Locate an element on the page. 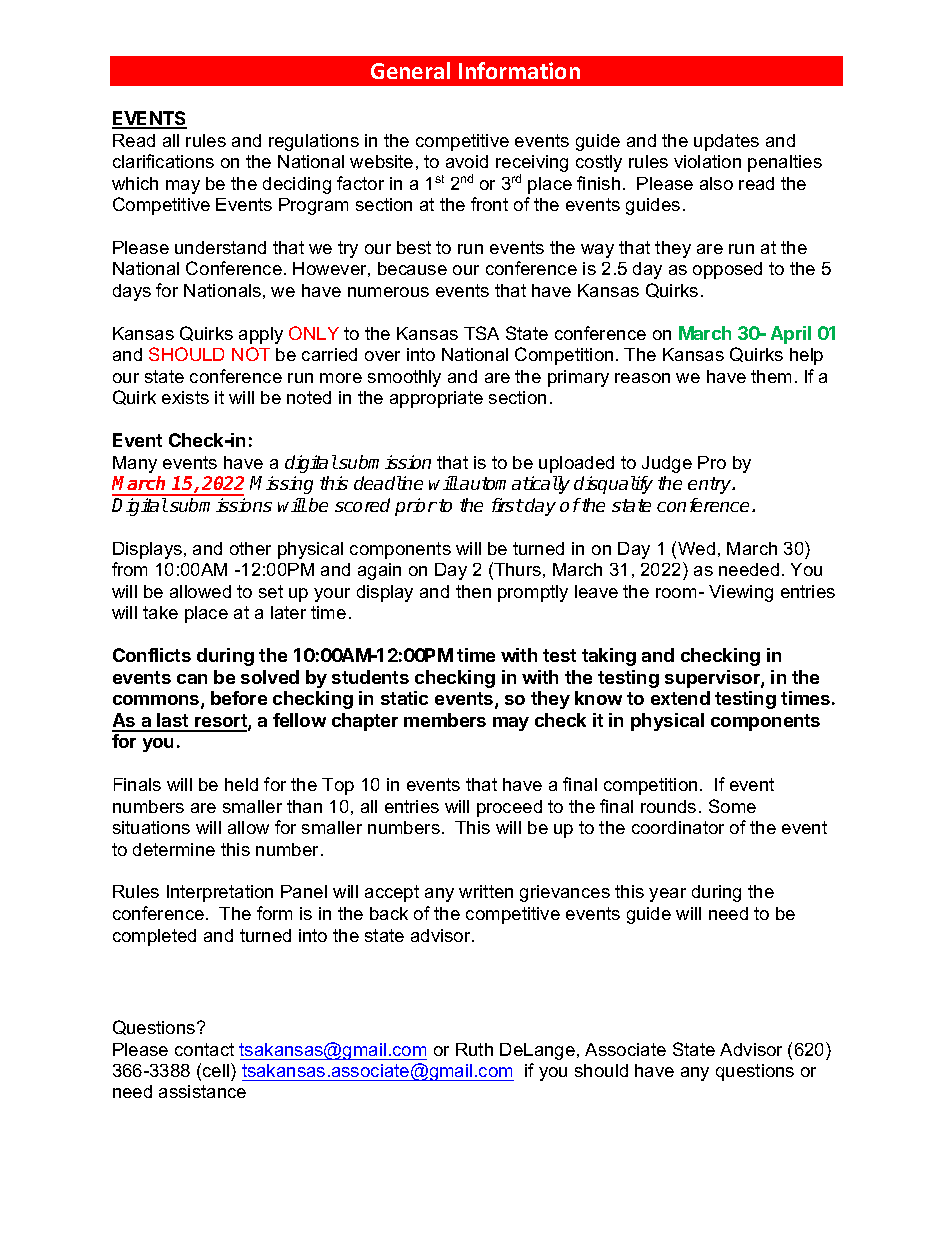 The height and width of the page is (1233, 952). then is located at coordinates (473, 591).
